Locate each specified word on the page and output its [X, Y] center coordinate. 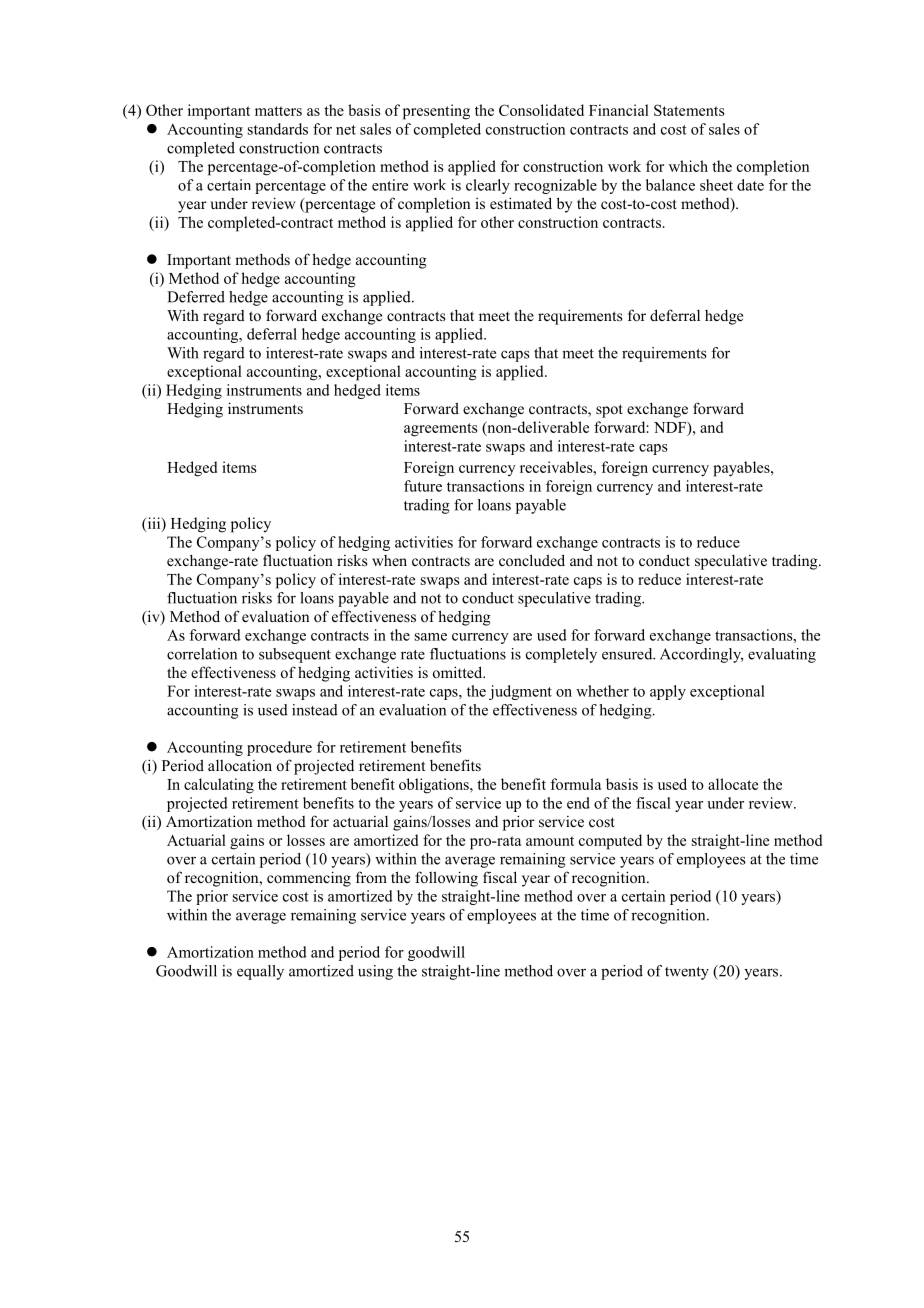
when [389, 560]
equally [260, 972]
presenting [436, 112]
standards [278, 129]
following [447, 879]
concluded [532, 560]
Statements [689, 110]
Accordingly [701, 655]
